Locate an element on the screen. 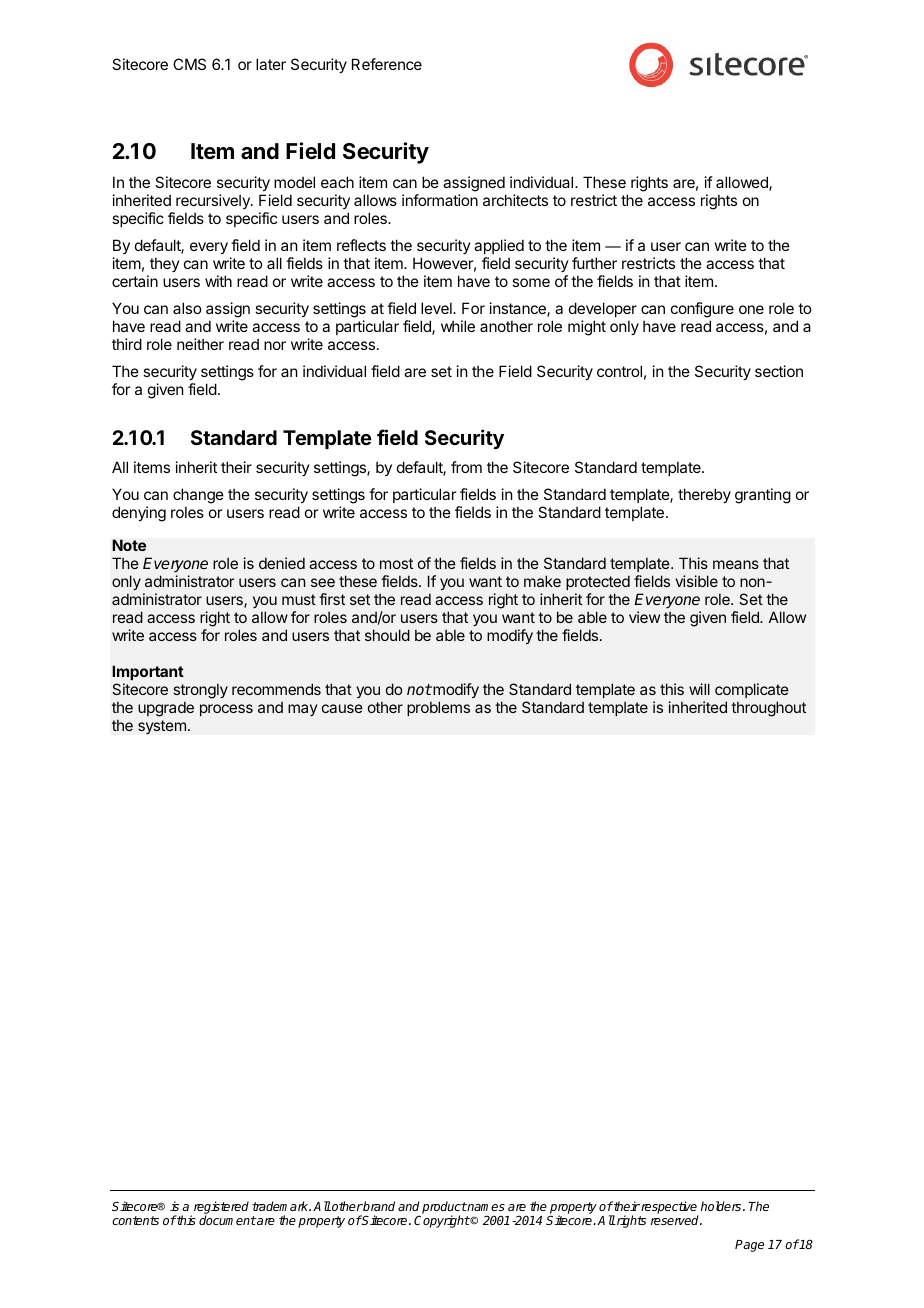  change is located at coordinates (198, 497).
